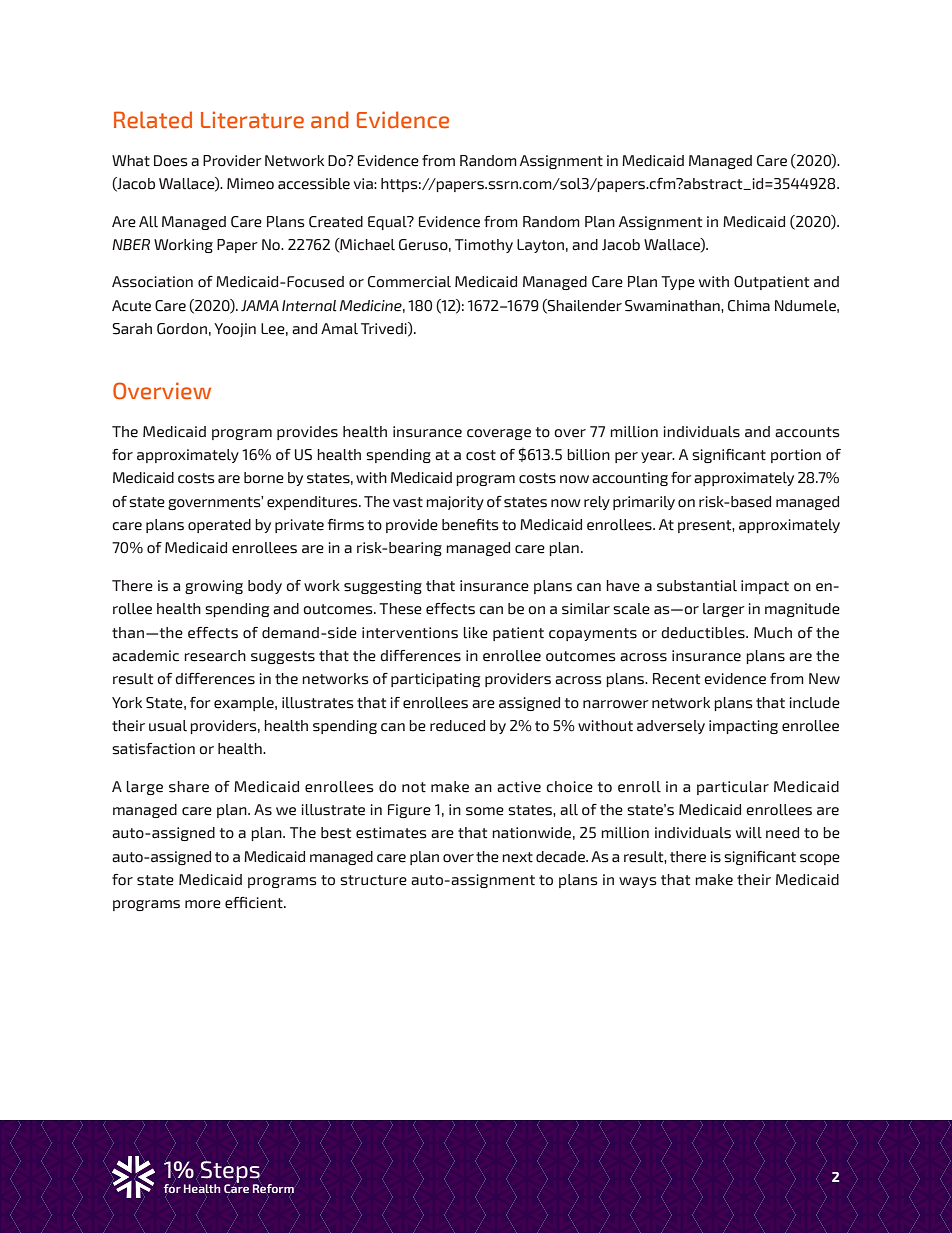  I want to click on more, so click(203, 904).
